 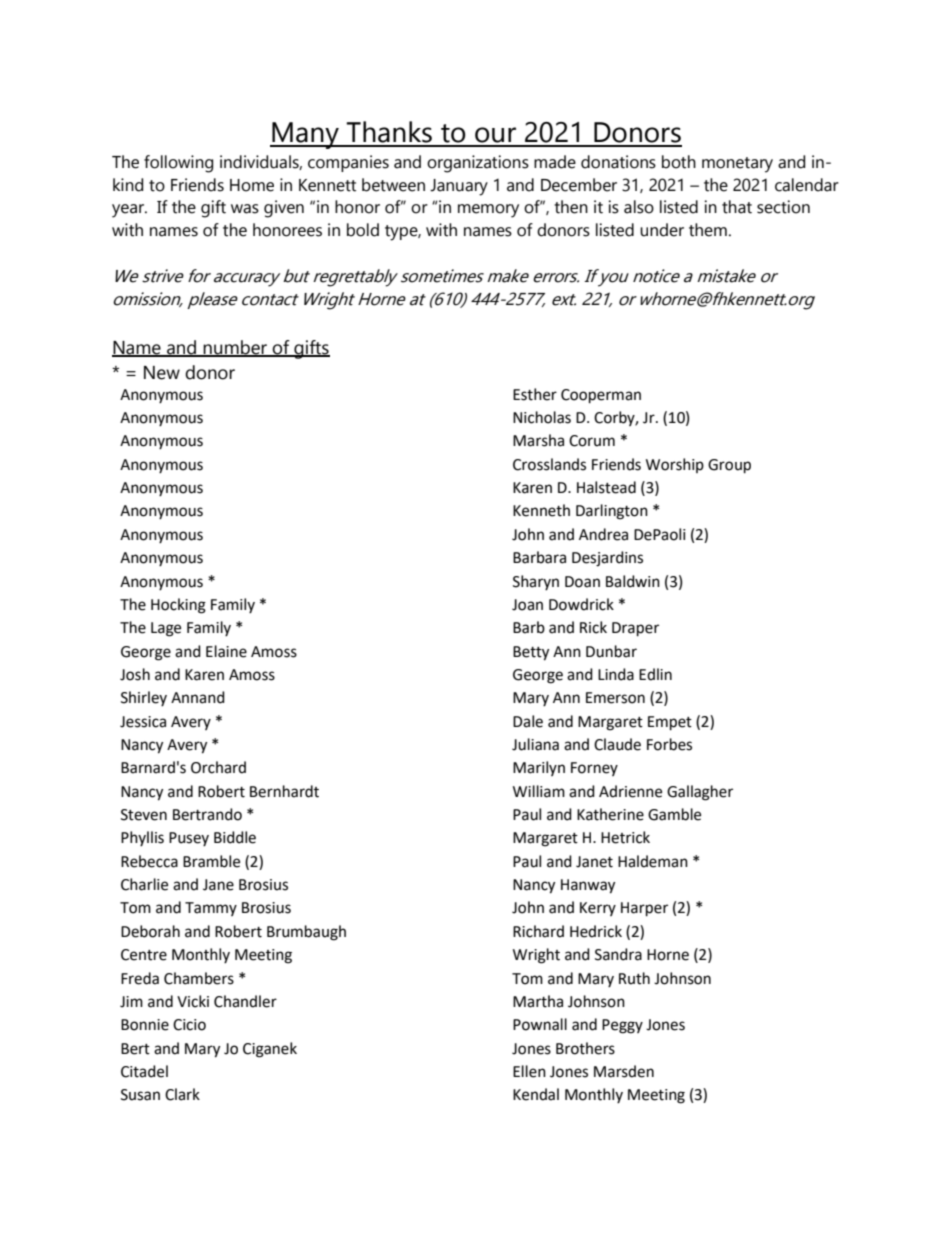 I want to click on both, so click(x=679, y=162).
